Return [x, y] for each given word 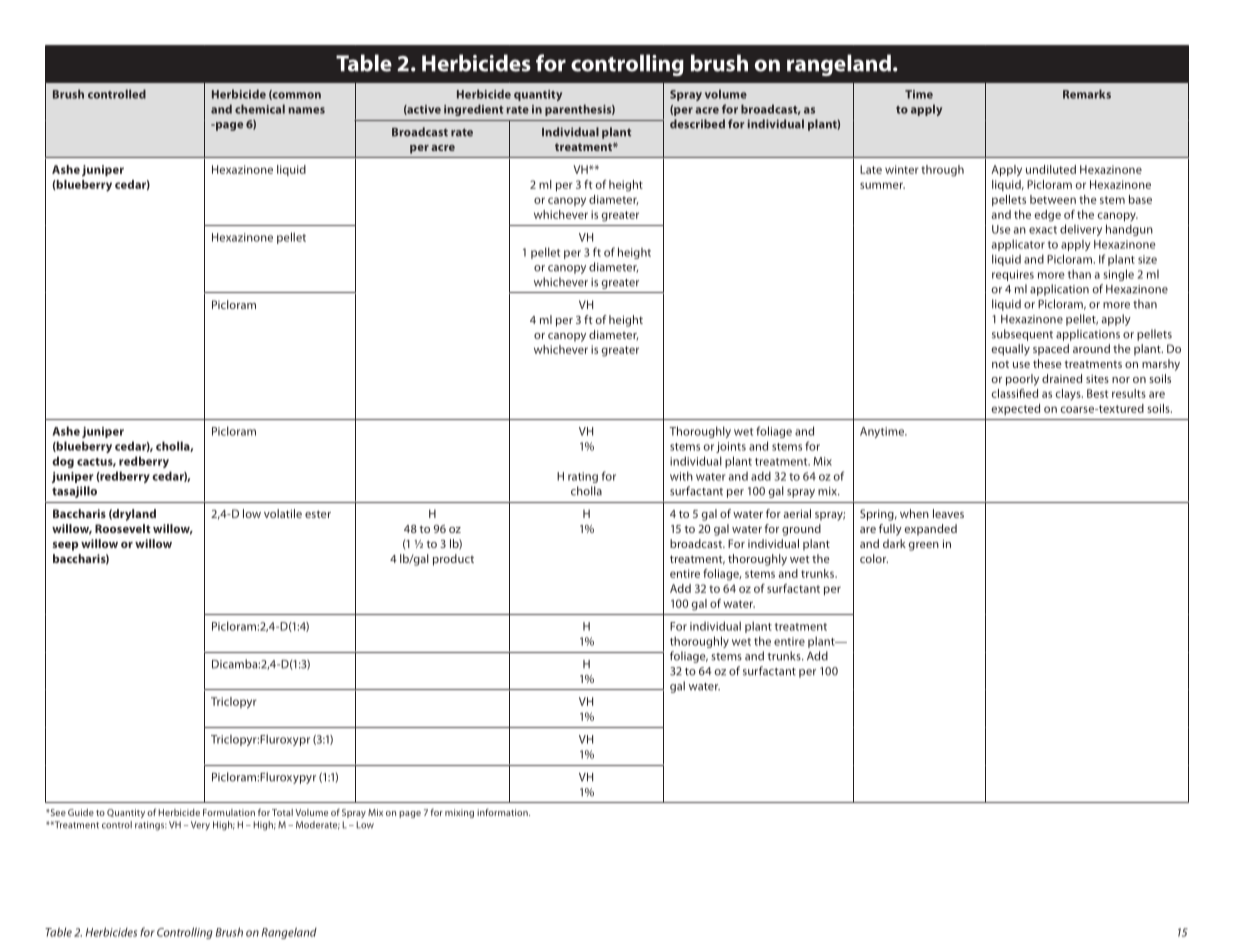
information [503, 812]
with [681, 476]
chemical [260, 109]
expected [1015, 409]
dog [63, 462]
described [697, 124]
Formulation [229, 812]
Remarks [1087, 94]
